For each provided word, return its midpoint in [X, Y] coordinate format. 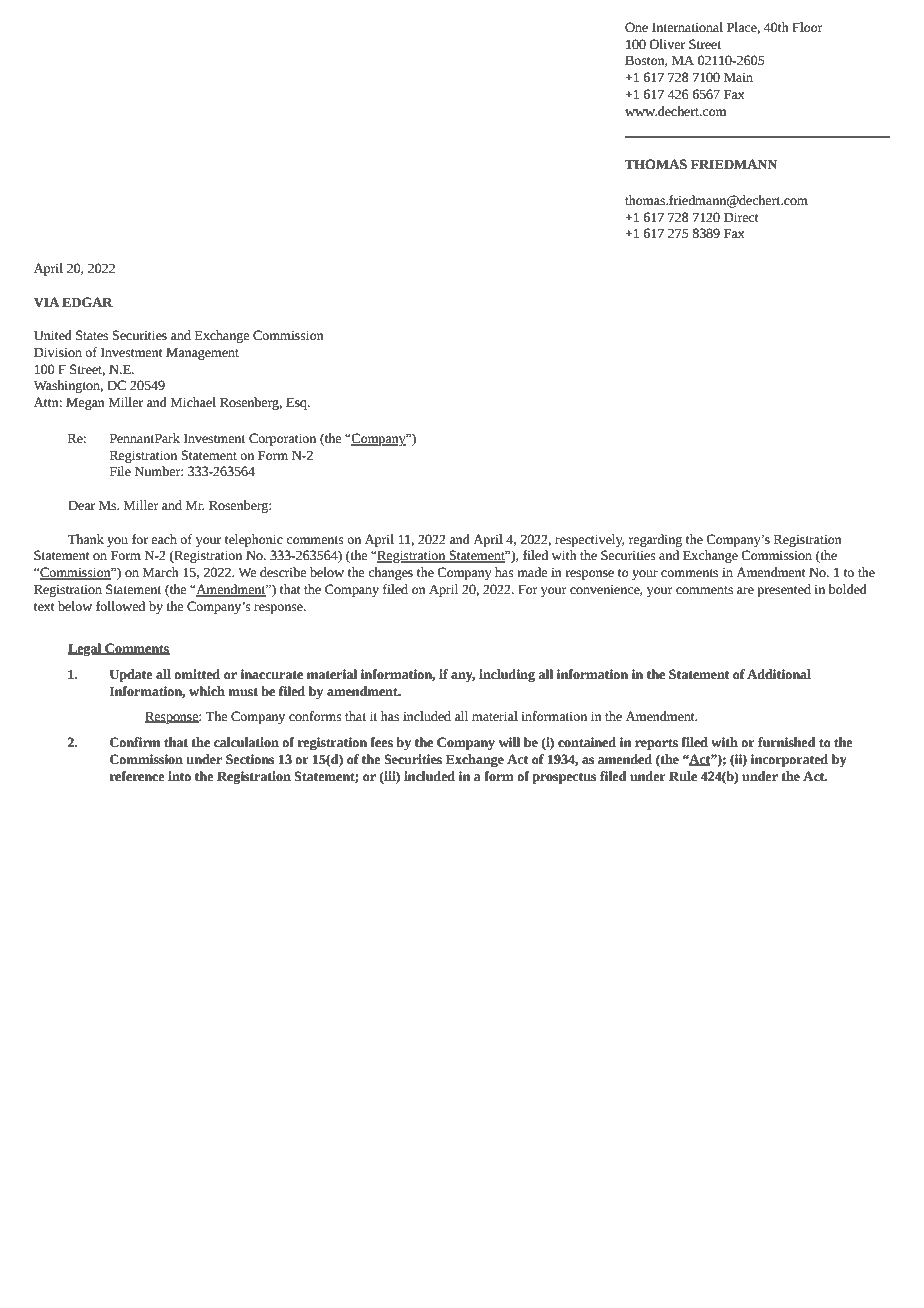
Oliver [667, 44]
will [509, 742]
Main [738, 77]
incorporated [789, 760]
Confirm [135, 742]
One [636, 27]
